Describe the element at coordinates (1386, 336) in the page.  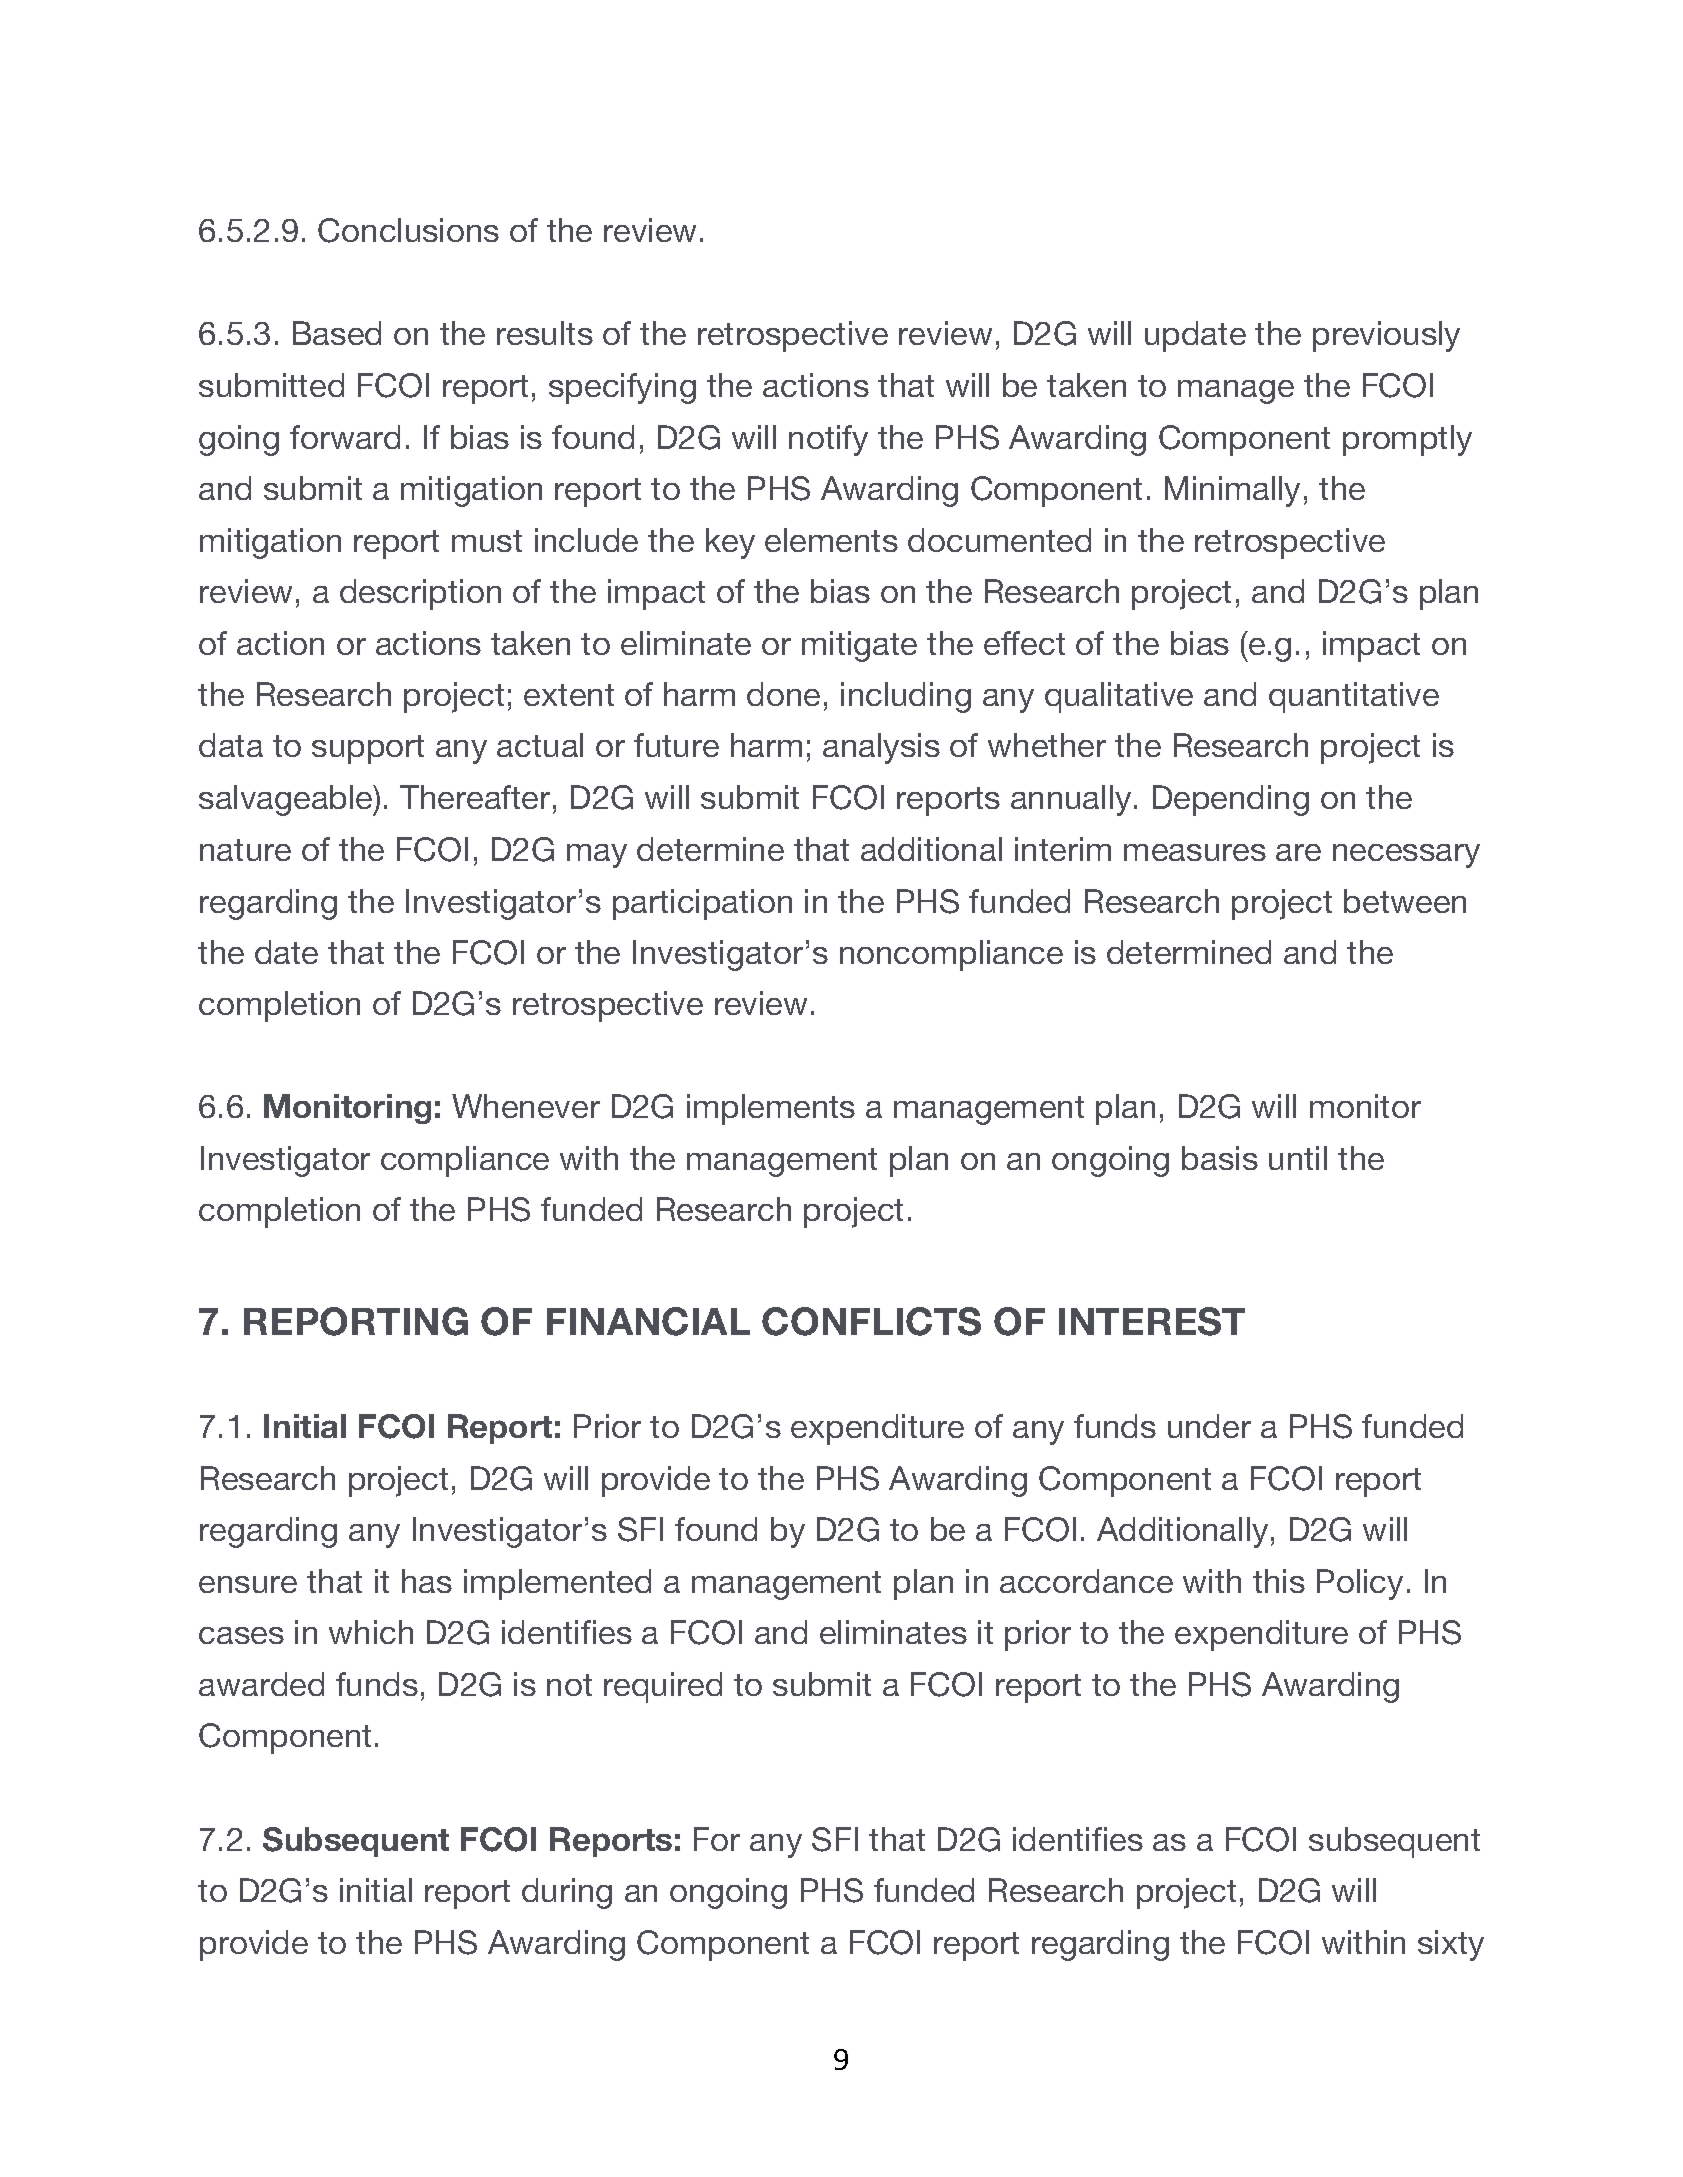
I see `previously` at that location.
